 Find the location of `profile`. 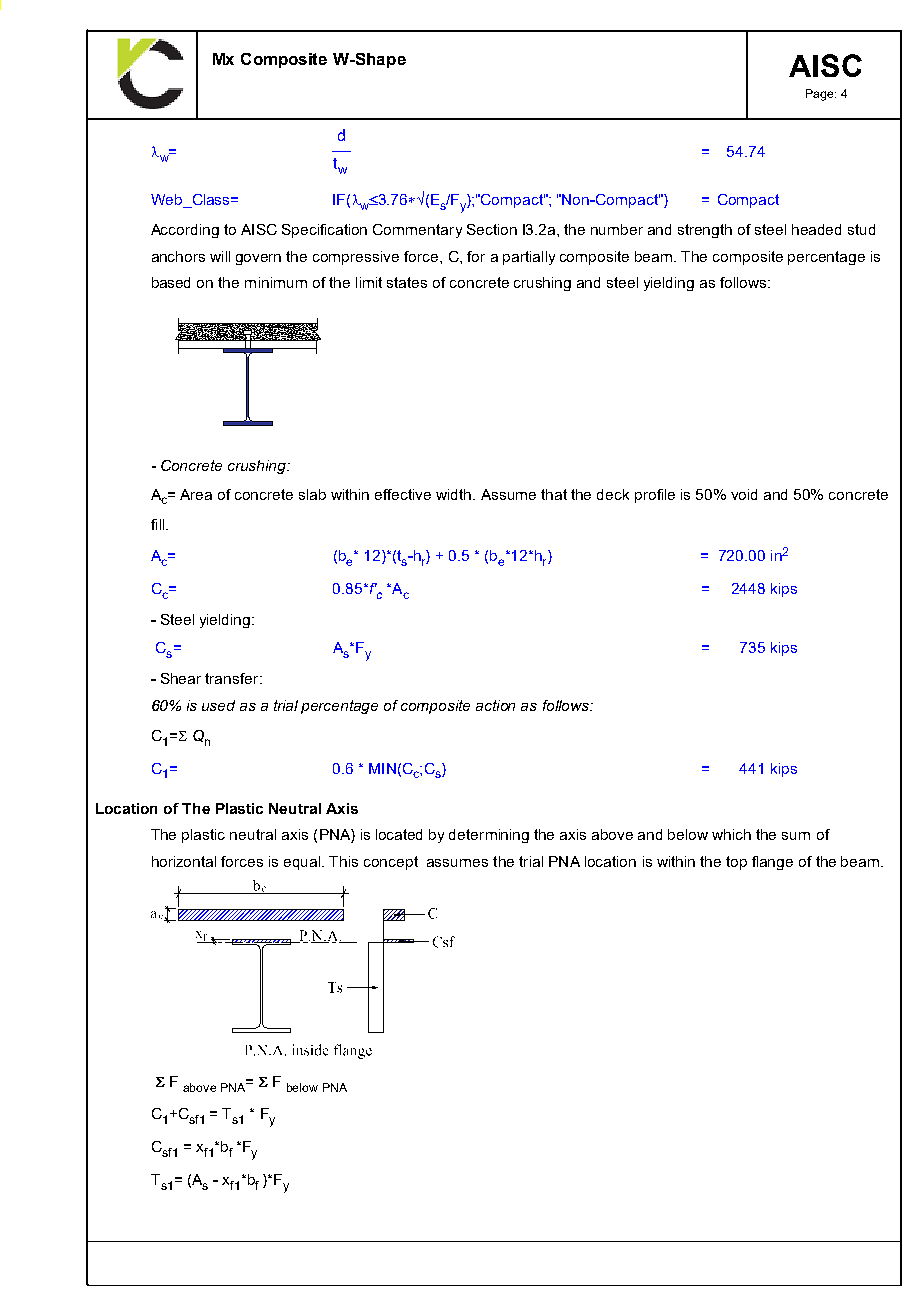

profile is located at coordinates (655, 496).
